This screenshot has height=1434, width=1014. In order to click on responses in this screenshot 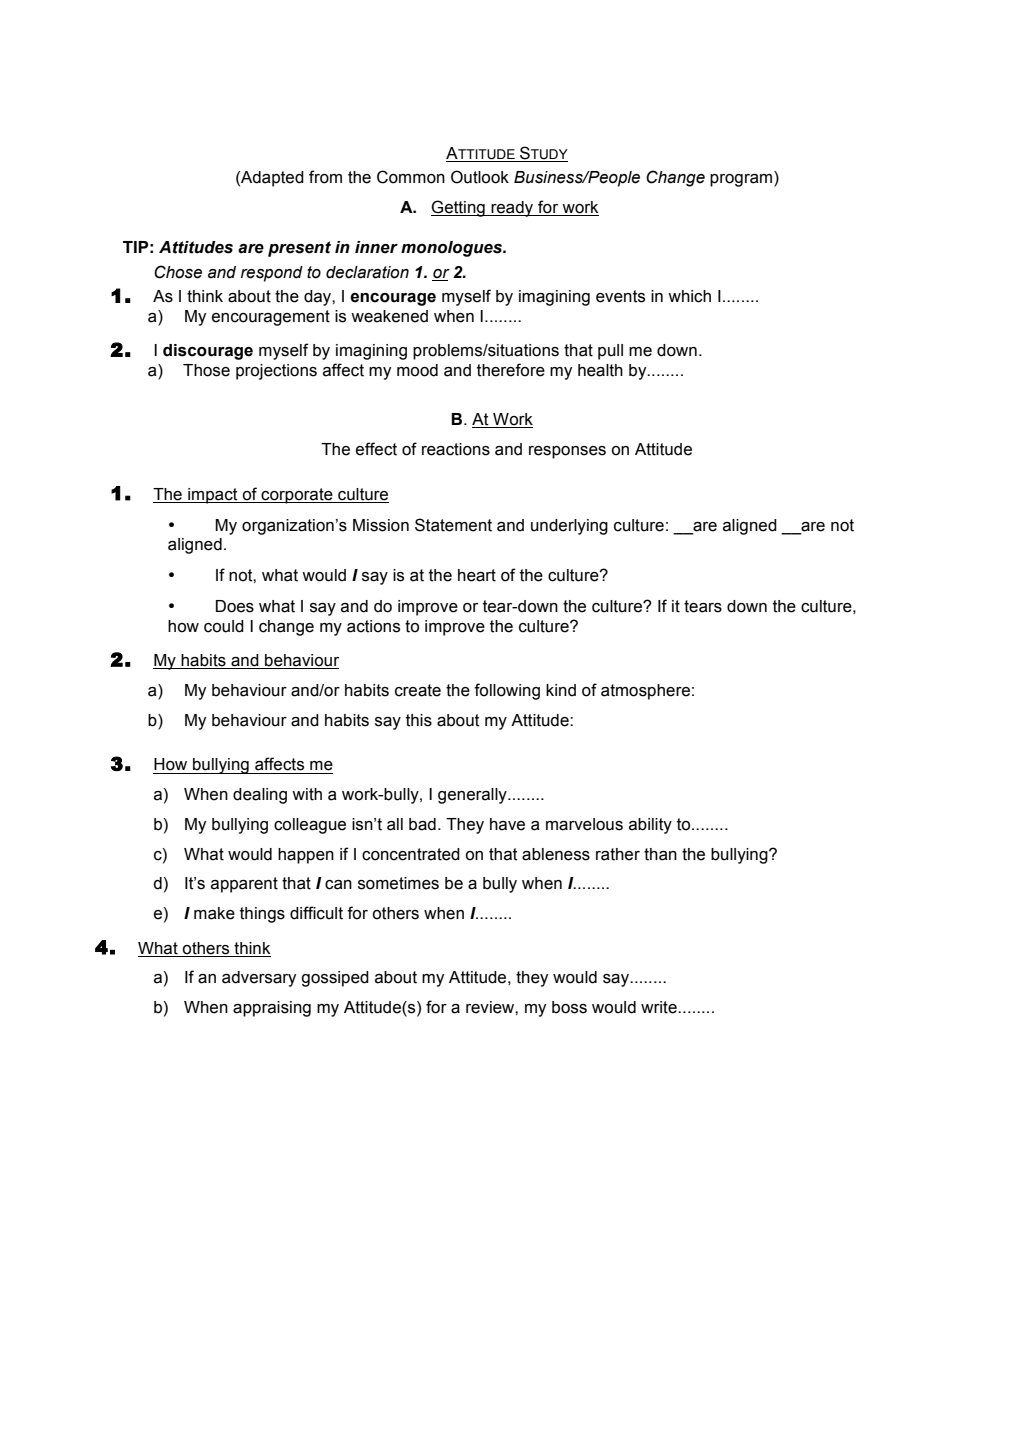, I will do `click(567, 452)`.
